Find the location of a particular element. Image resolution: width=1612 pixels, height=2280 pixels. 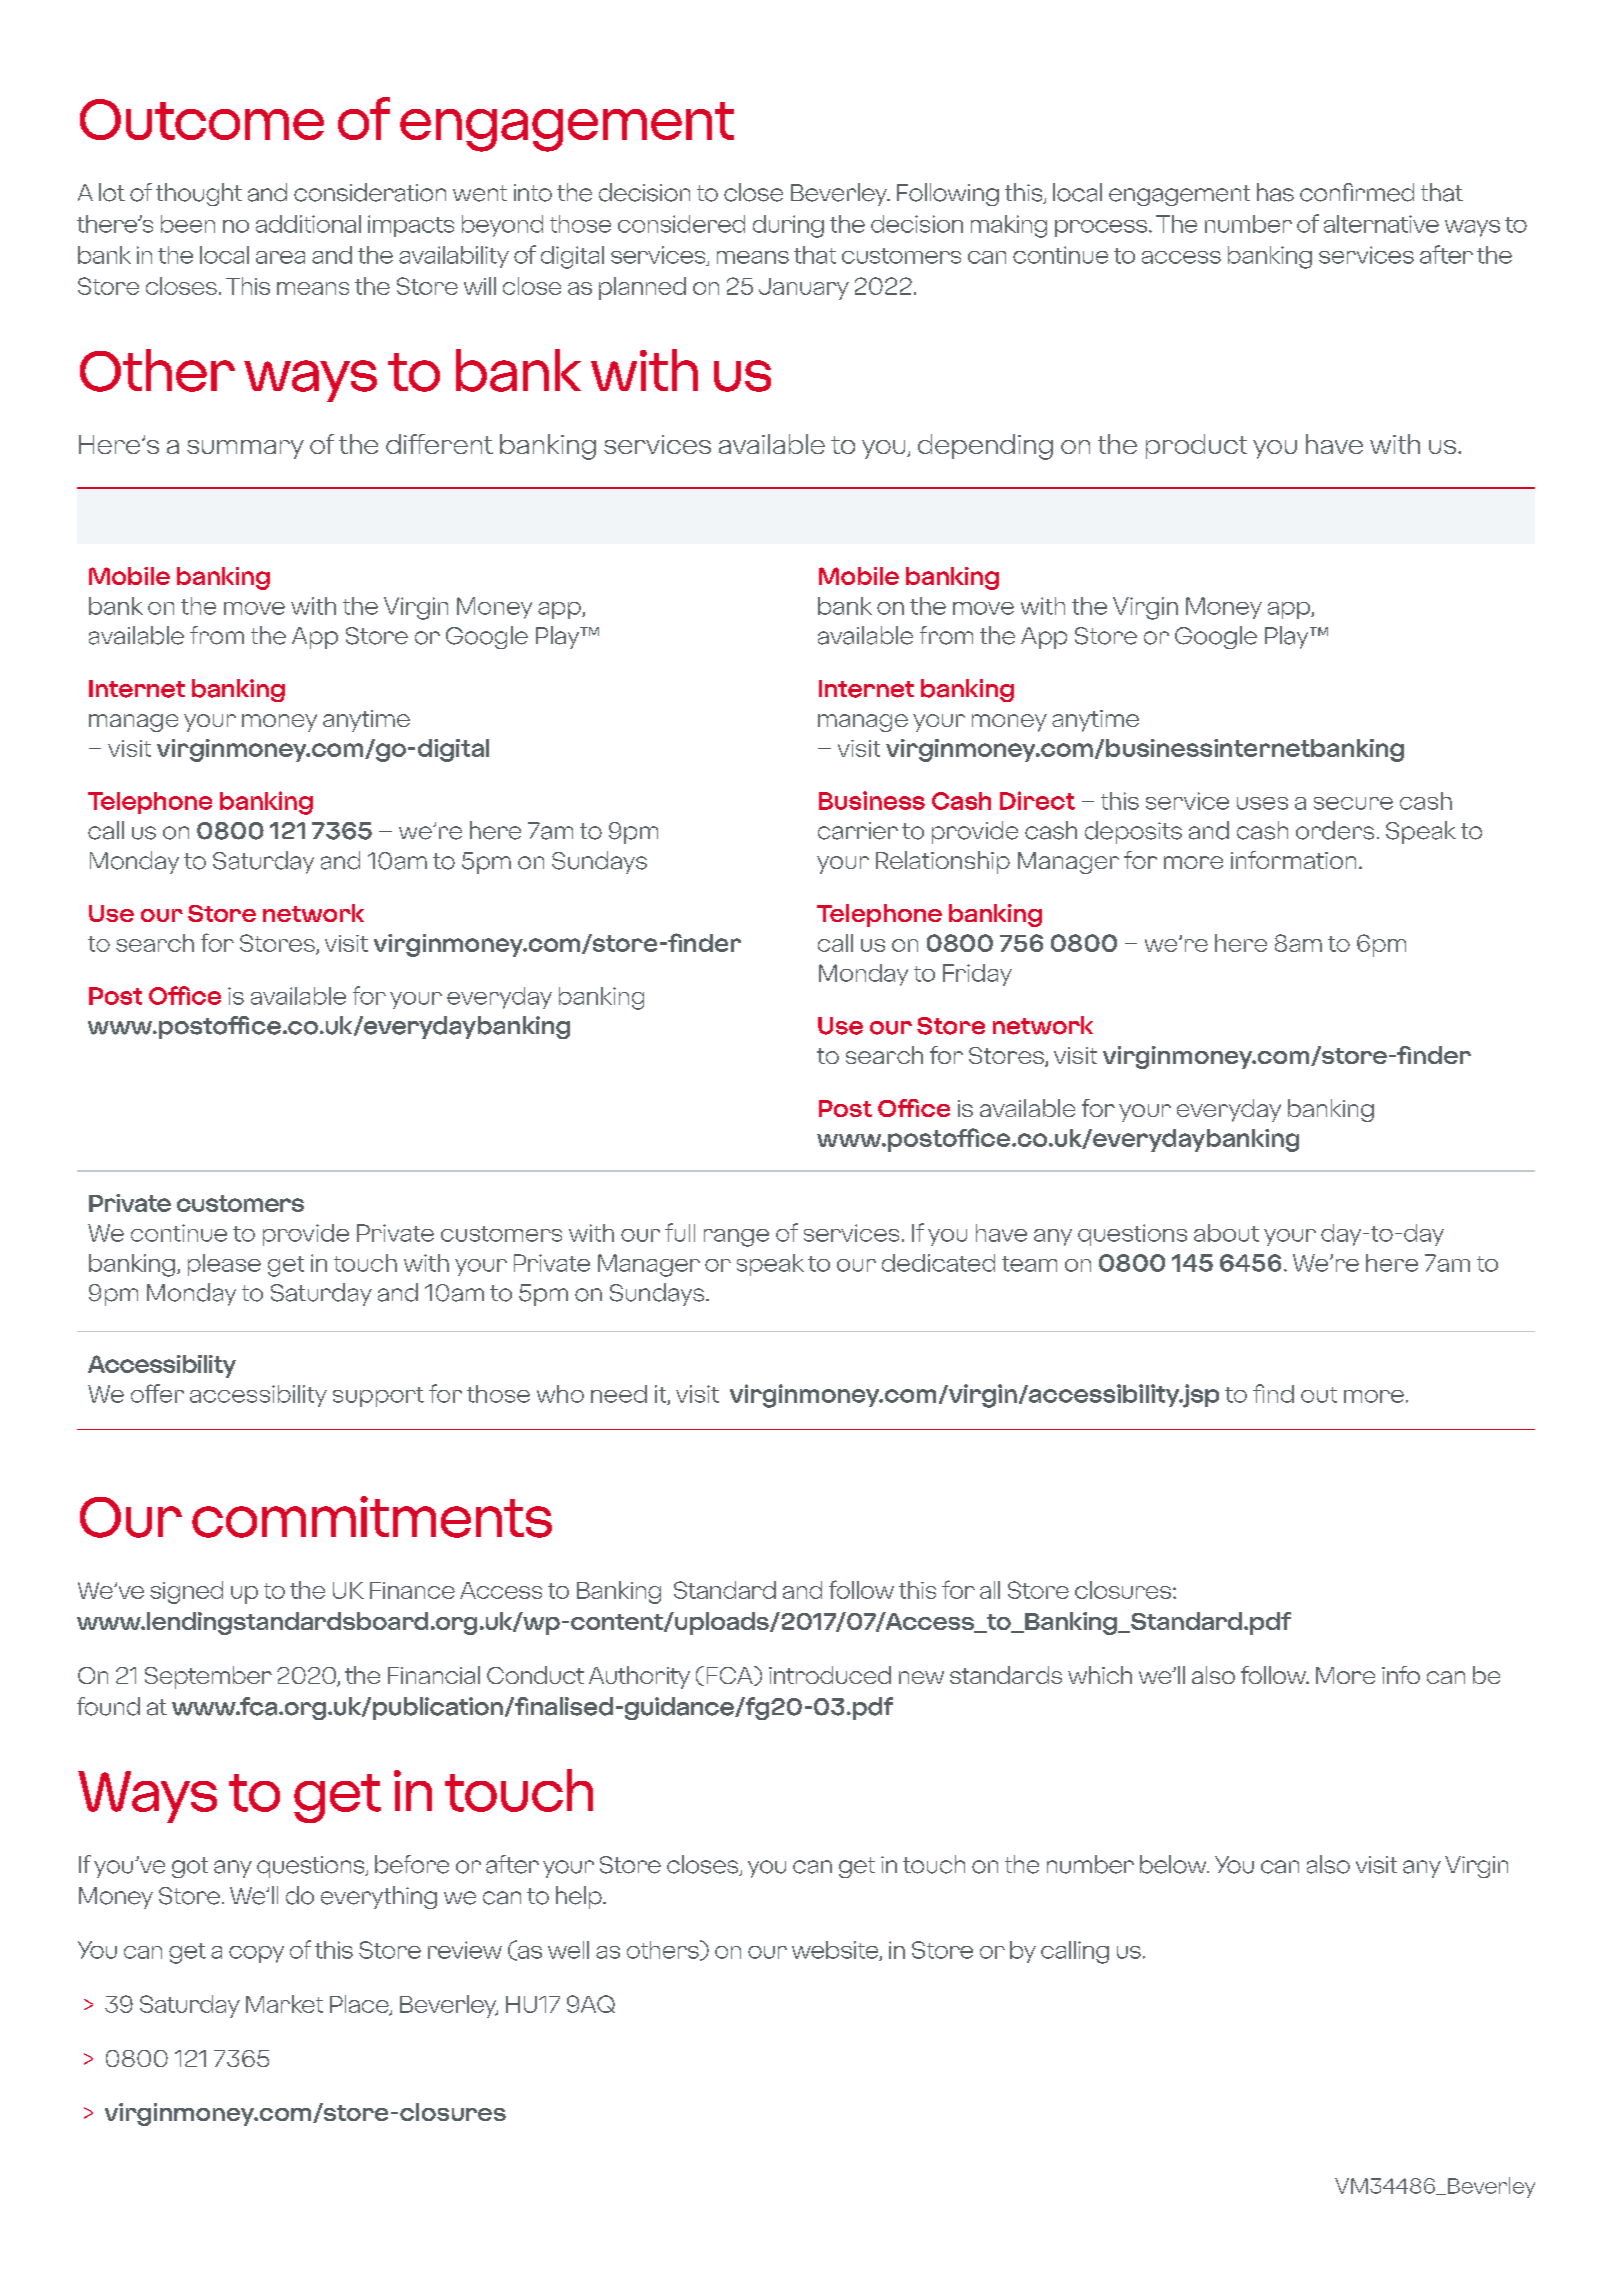

about is located at coordinates (1226, 1233).
